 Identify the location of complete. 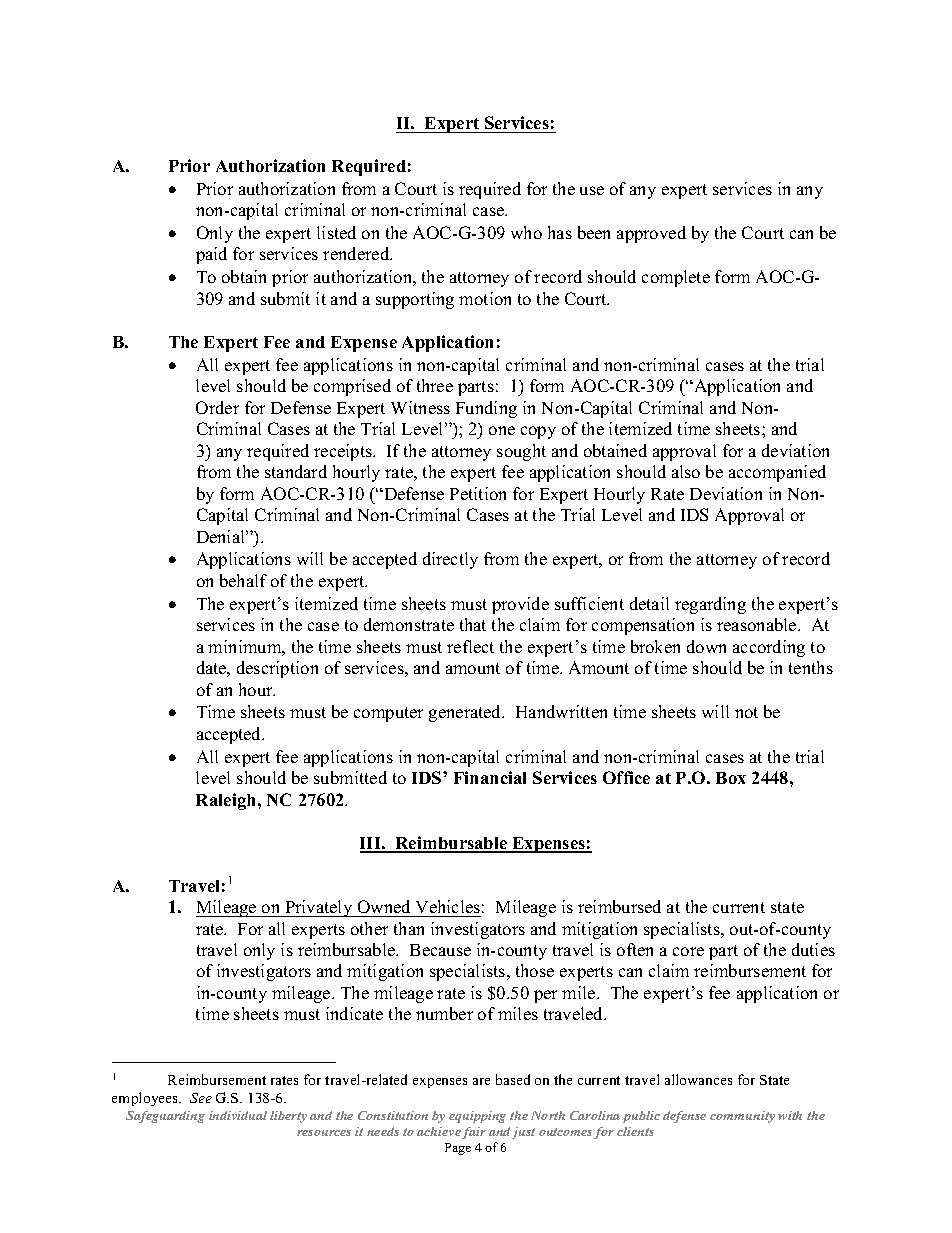
(676, 278).
